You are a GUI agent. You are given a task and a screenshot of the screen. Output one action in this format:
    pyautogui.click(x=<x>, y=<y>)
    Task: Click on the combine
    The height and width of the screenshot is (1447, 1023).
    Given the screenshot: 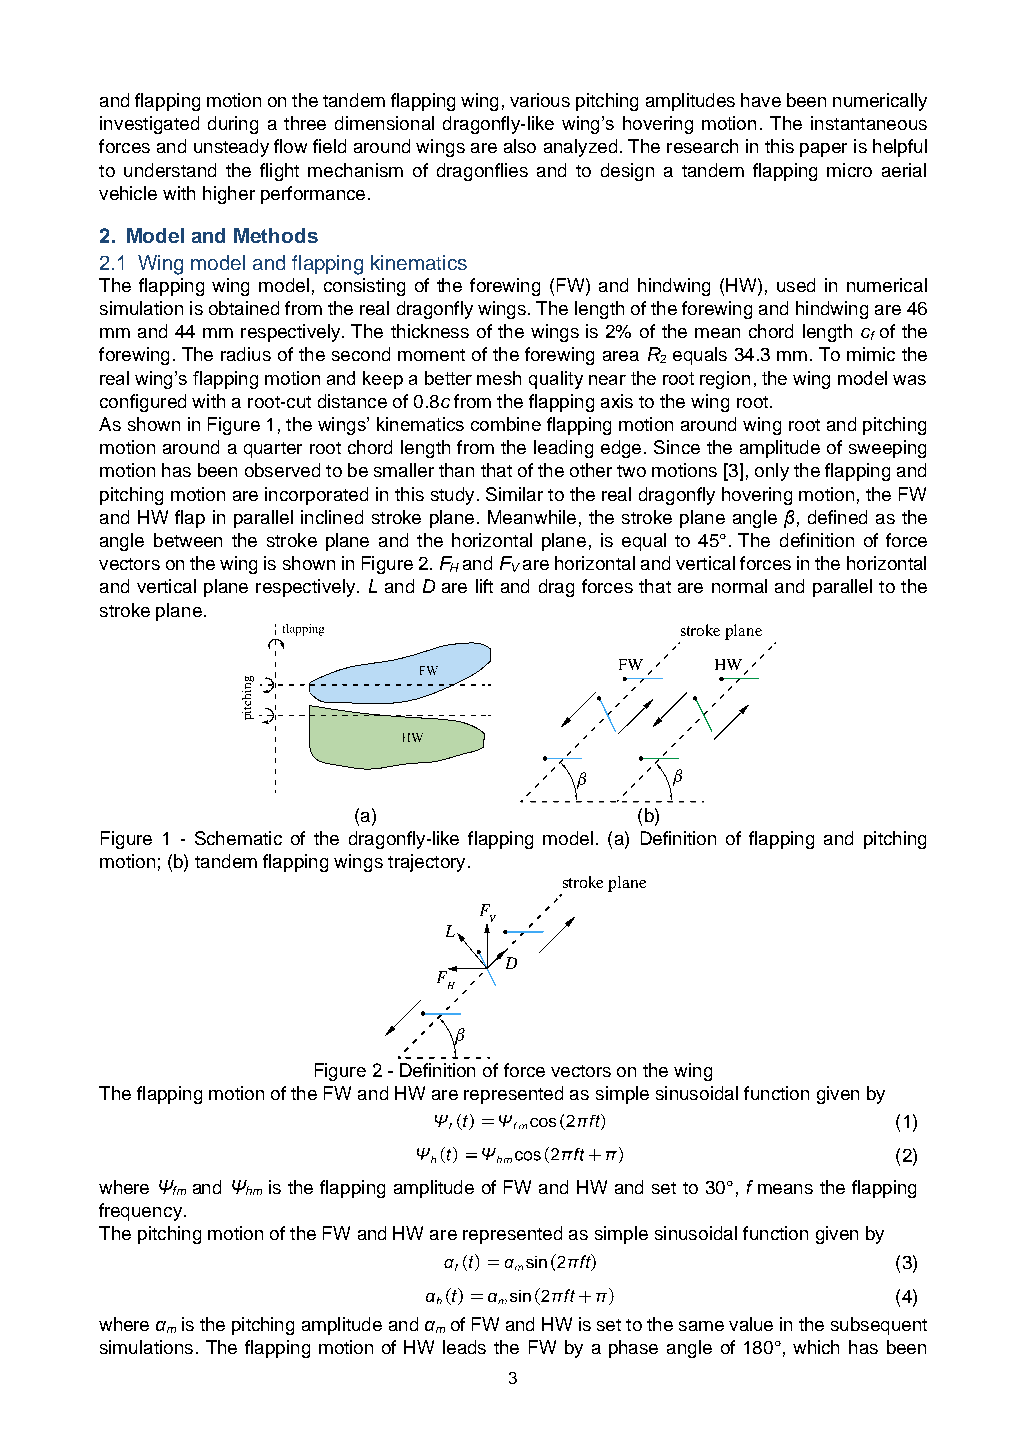 What is the action you would take?
    pyautogui.click(x=506, y=424)
